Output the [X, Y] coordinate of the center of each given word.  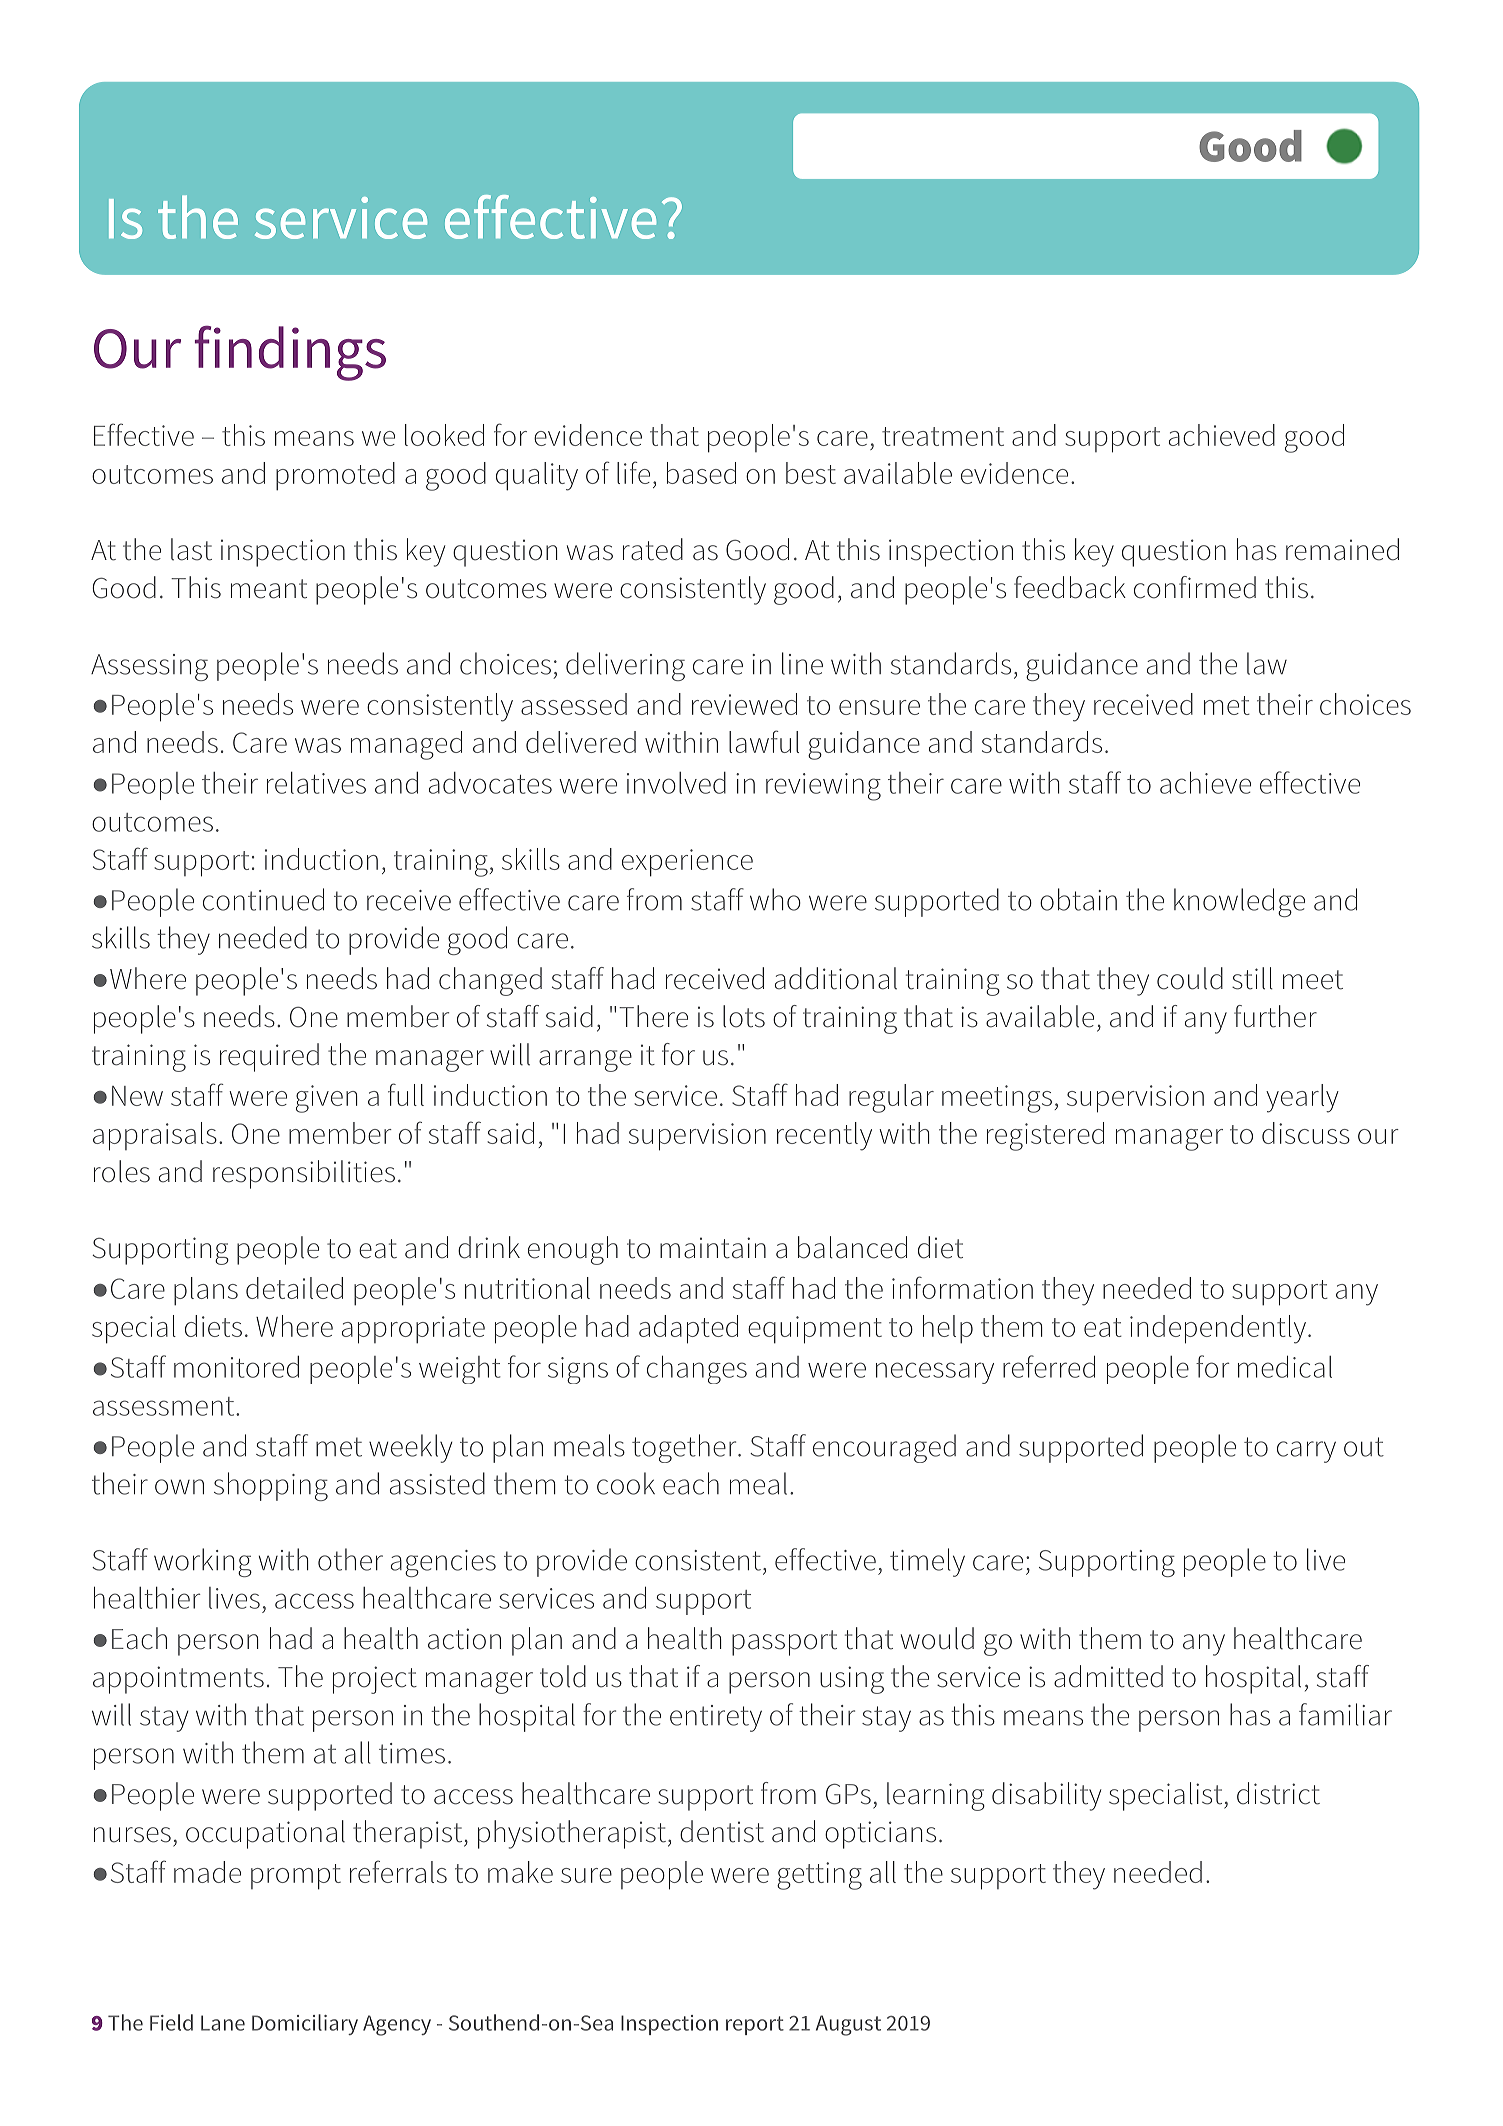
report [755, 2025]
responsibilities [304, 1174]
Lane [223, 2023]
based [701, 473]
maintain [713, 1248]
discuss [1306, 1133]
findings [290, 353]
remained [1342, 549]
